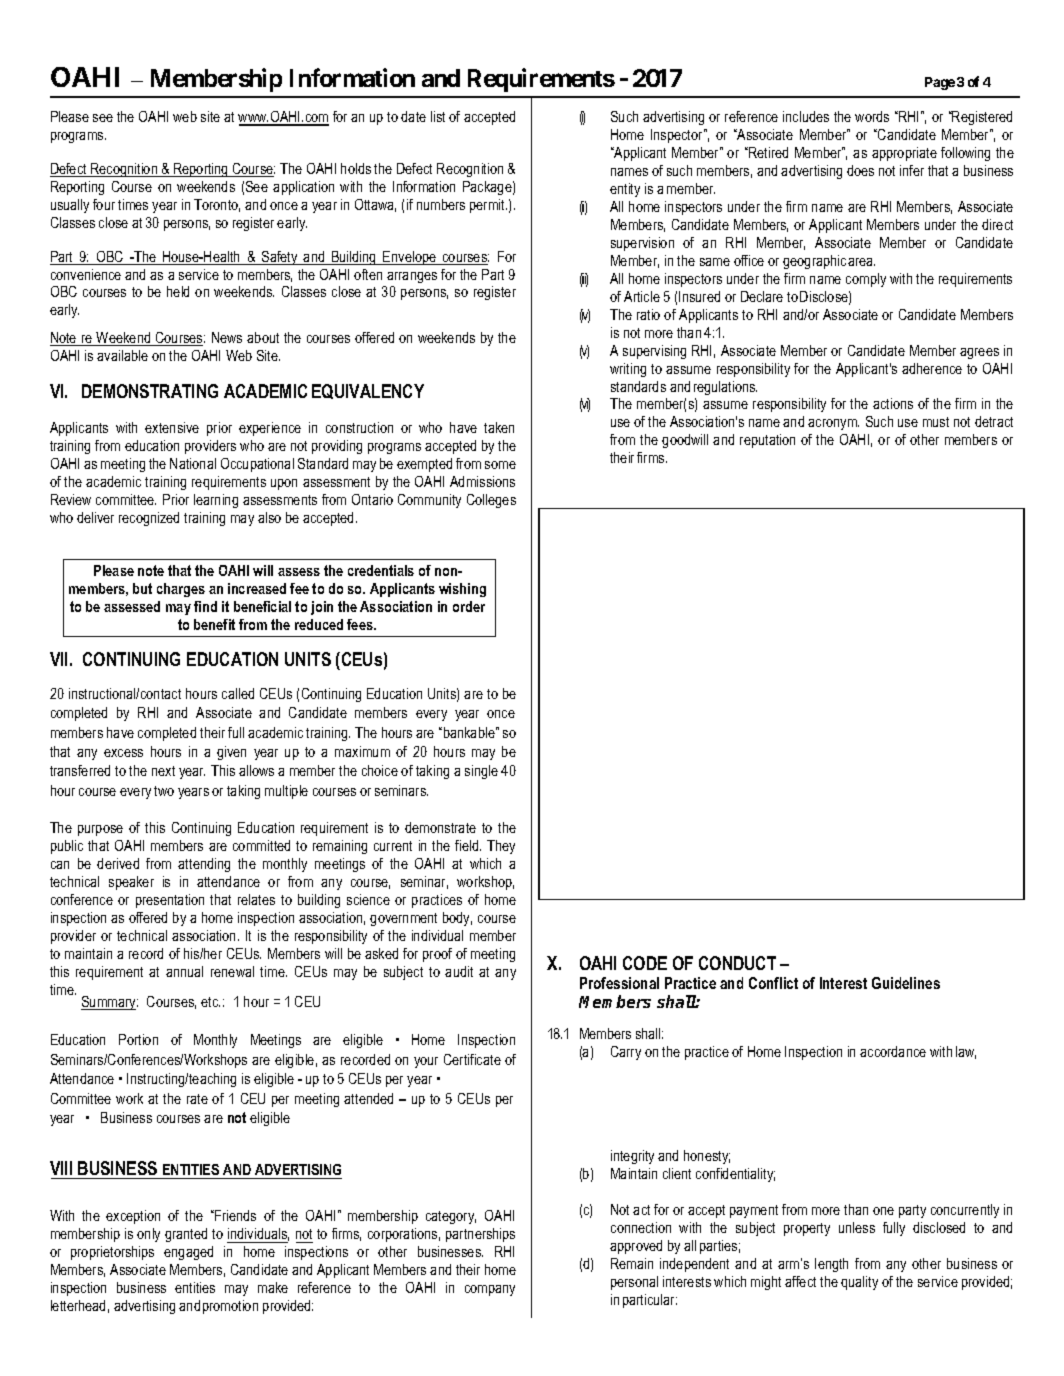  I want to click on annual, so click(184, 971).
